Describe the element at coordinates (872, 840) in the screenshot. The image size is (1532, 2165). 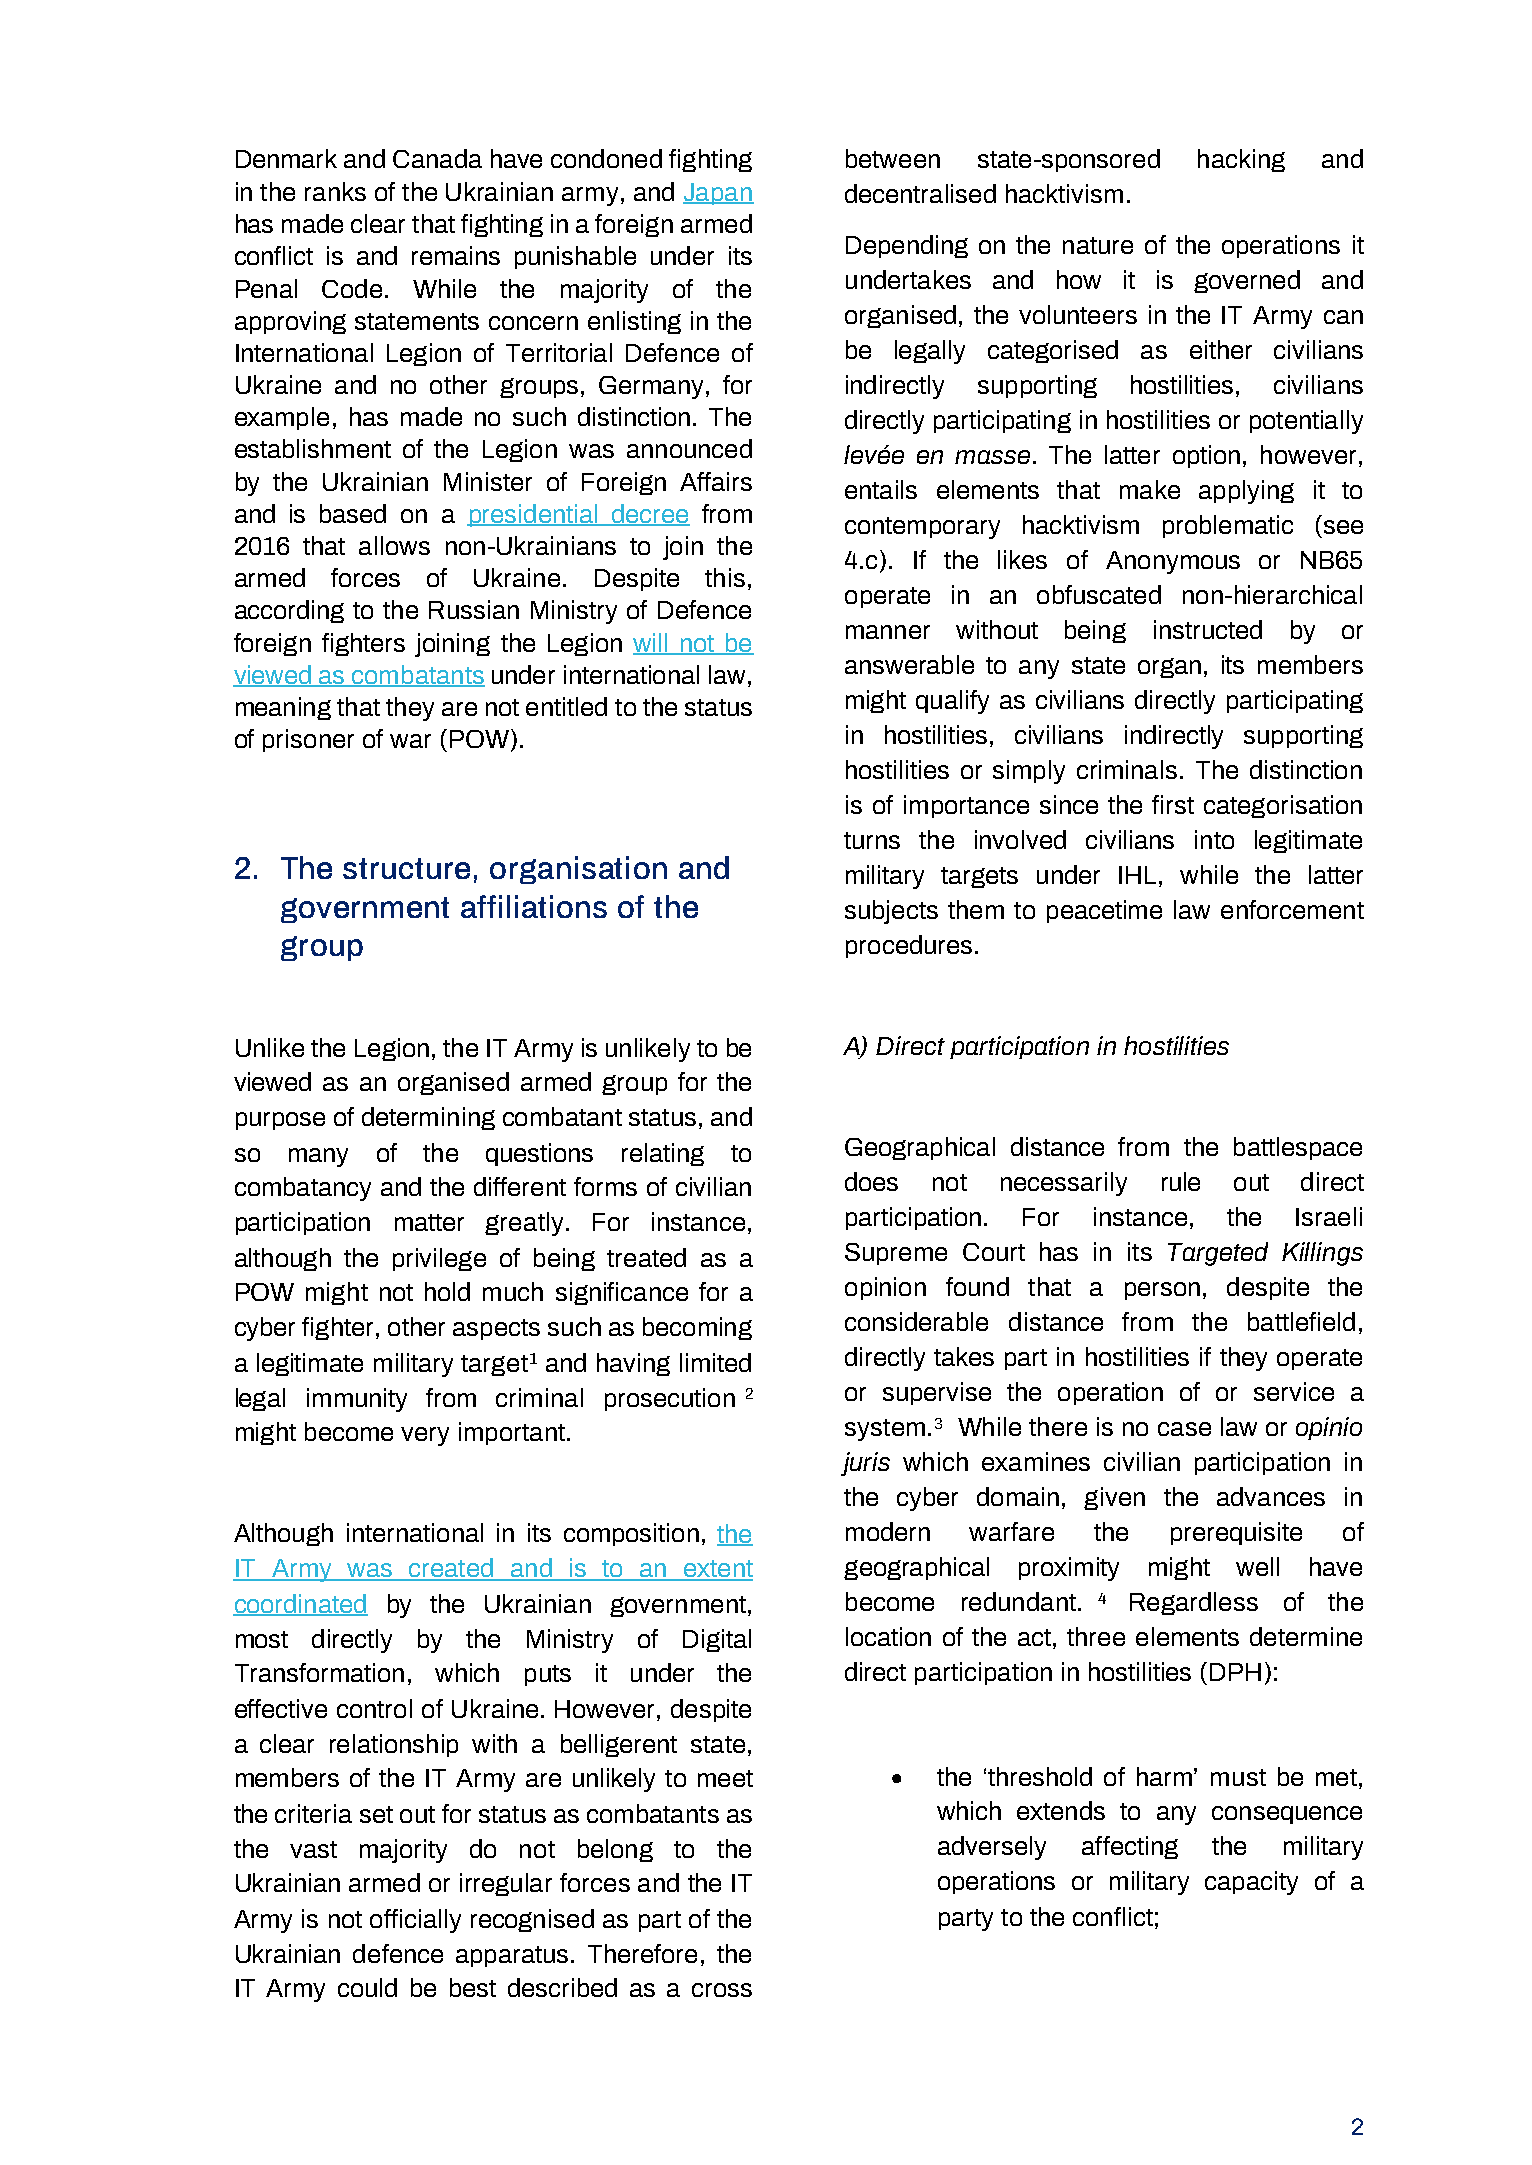
I see `turns` at that location.
